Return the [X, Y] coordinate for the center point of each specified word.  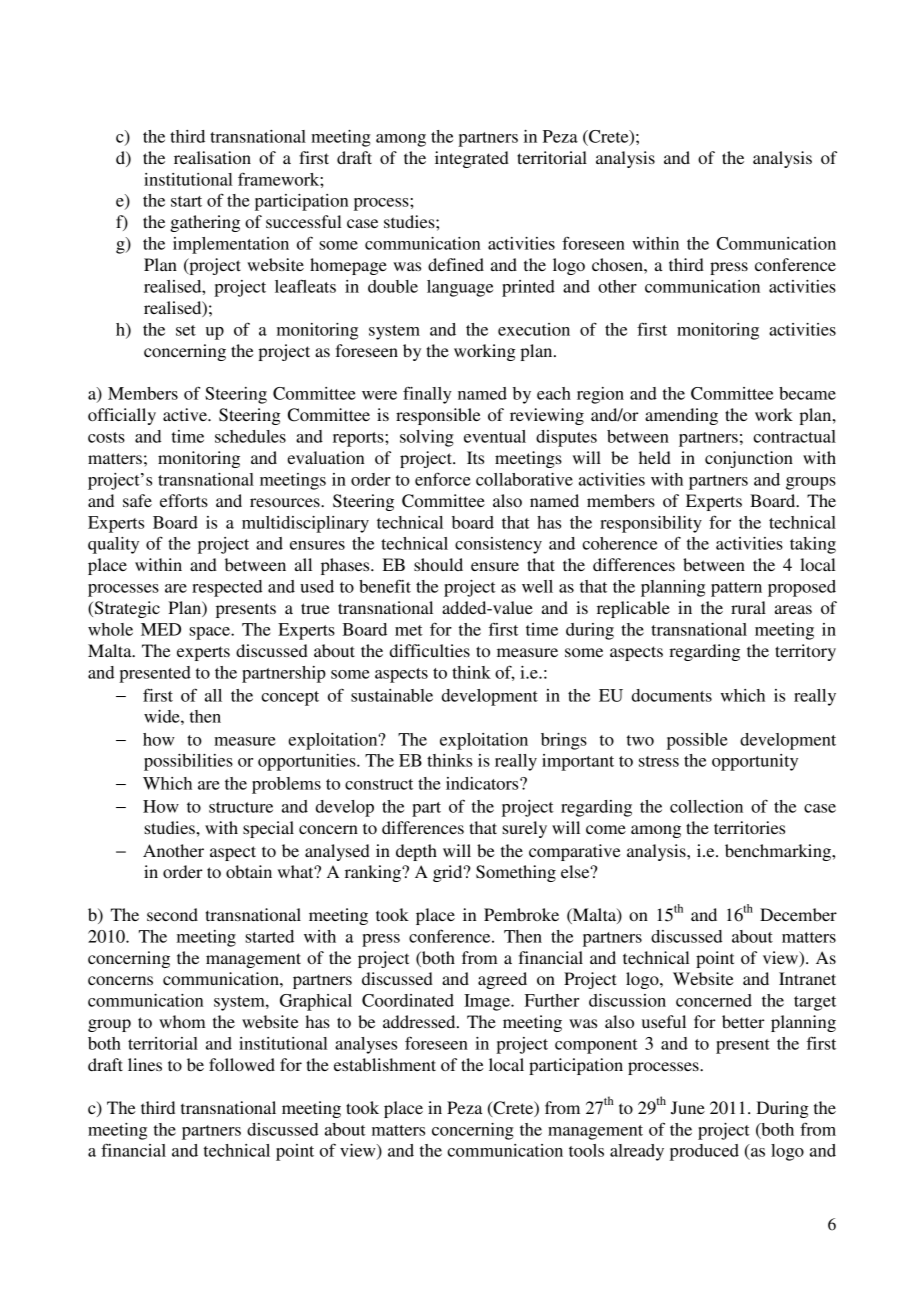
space [210, 633]
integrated [472, 159]
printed [528, 288]
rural [748, 607]
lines [145, 1064]
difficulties [430, 650]
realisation [212, 157]
